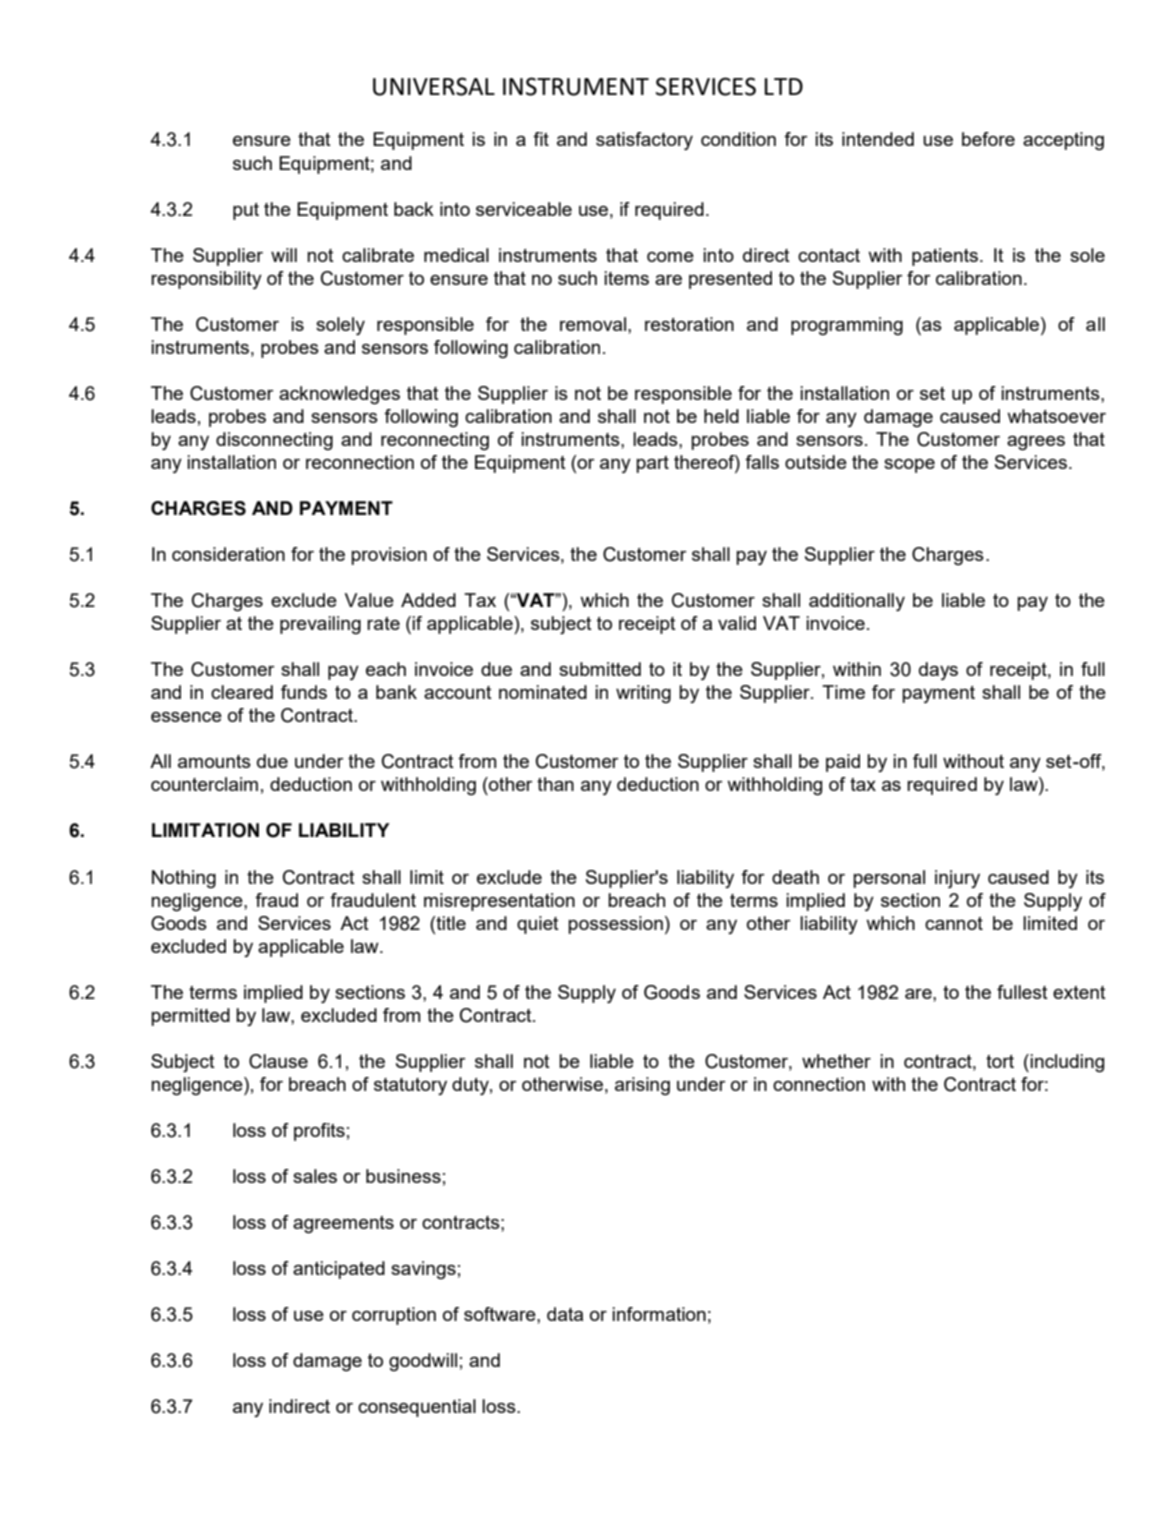 This screenshot has height=1520, width=1175. What do you see at coordinates (659, 1314) in the screenshot?
I see `information` at bounding box center [659, 1314].
